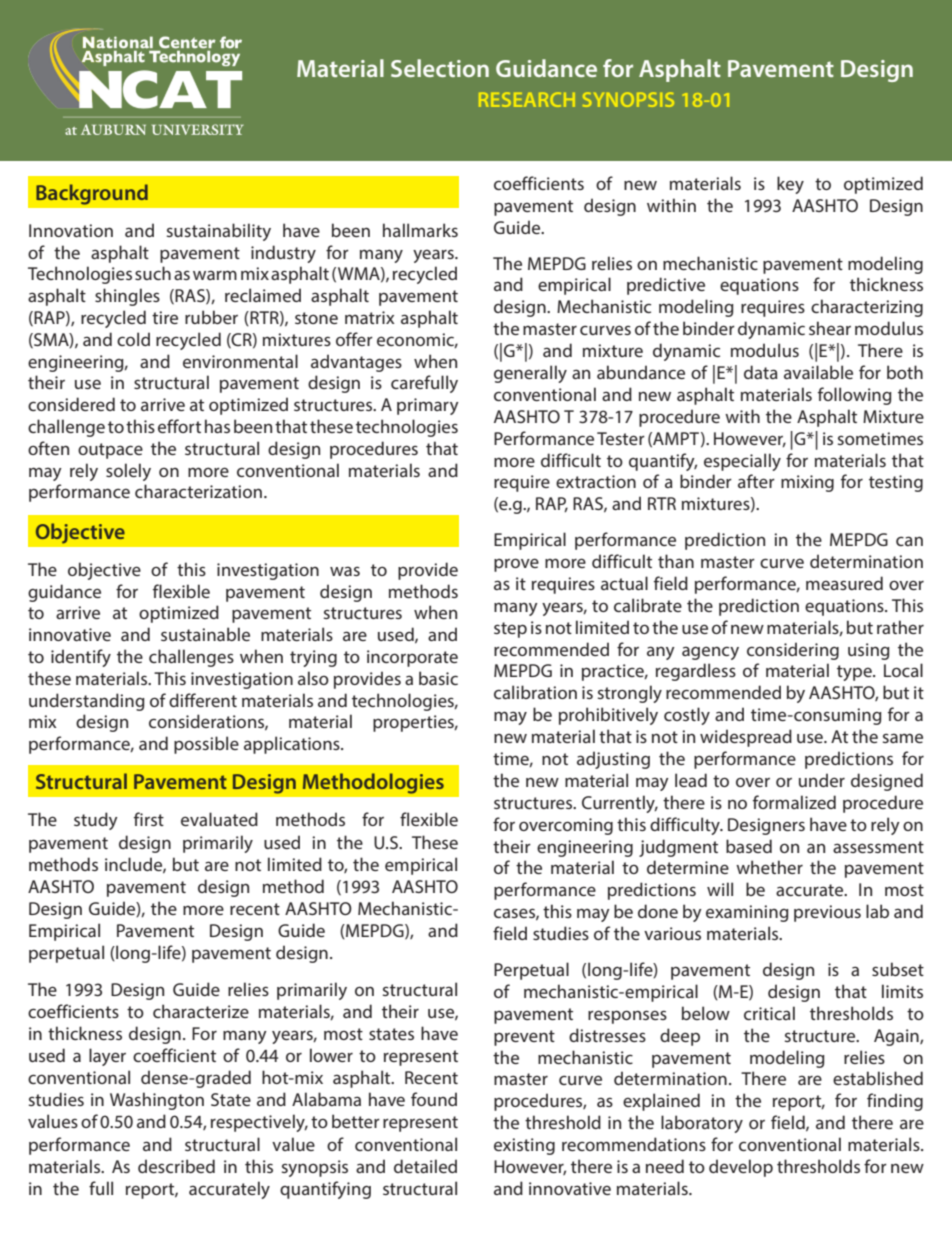  What do you see at coordinates (527, 99) in the page?
I see `RESEARCH` at bounding box center [527, 99].
